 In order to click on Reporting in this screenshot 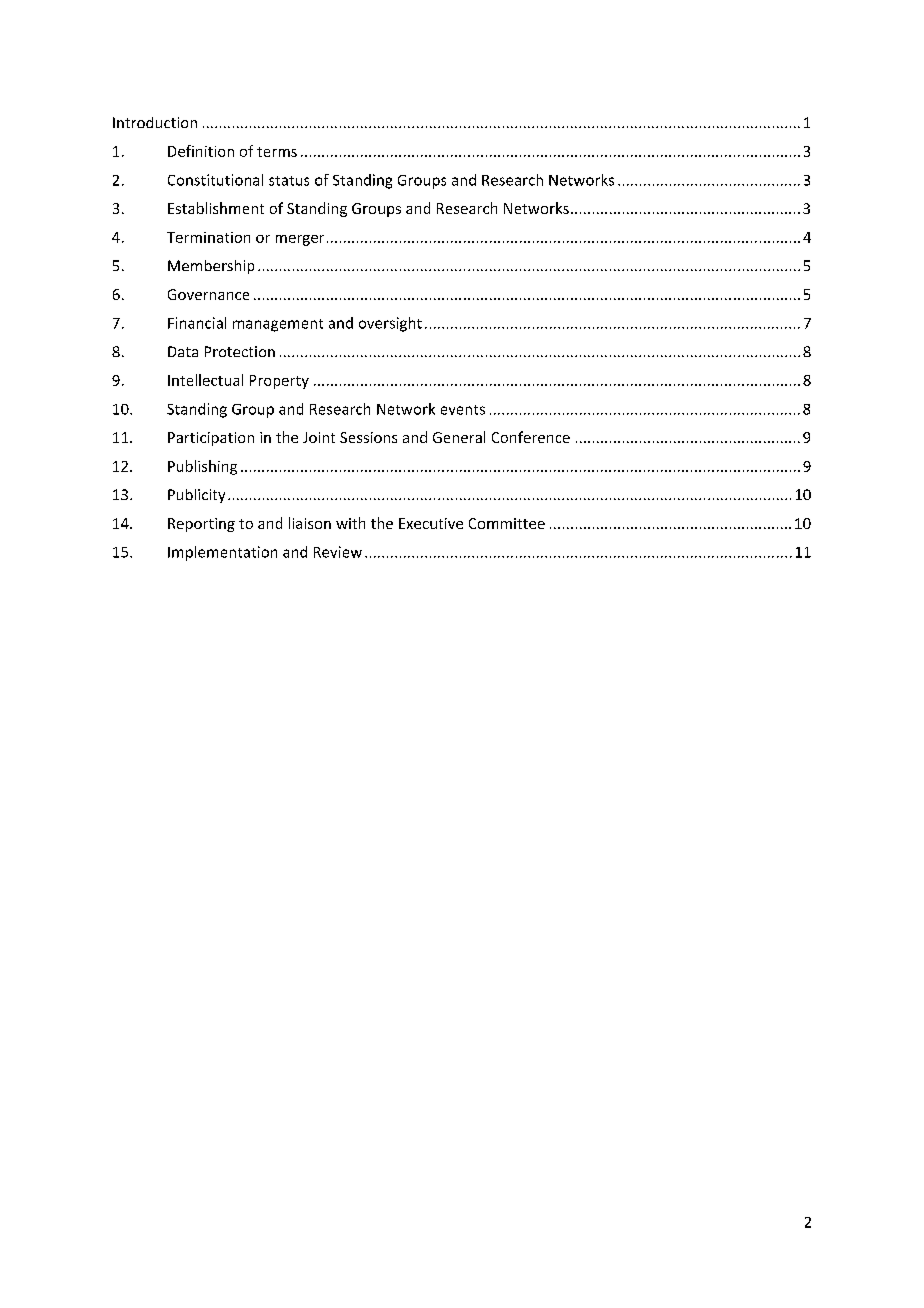, I will do `click(201, 525)`.
